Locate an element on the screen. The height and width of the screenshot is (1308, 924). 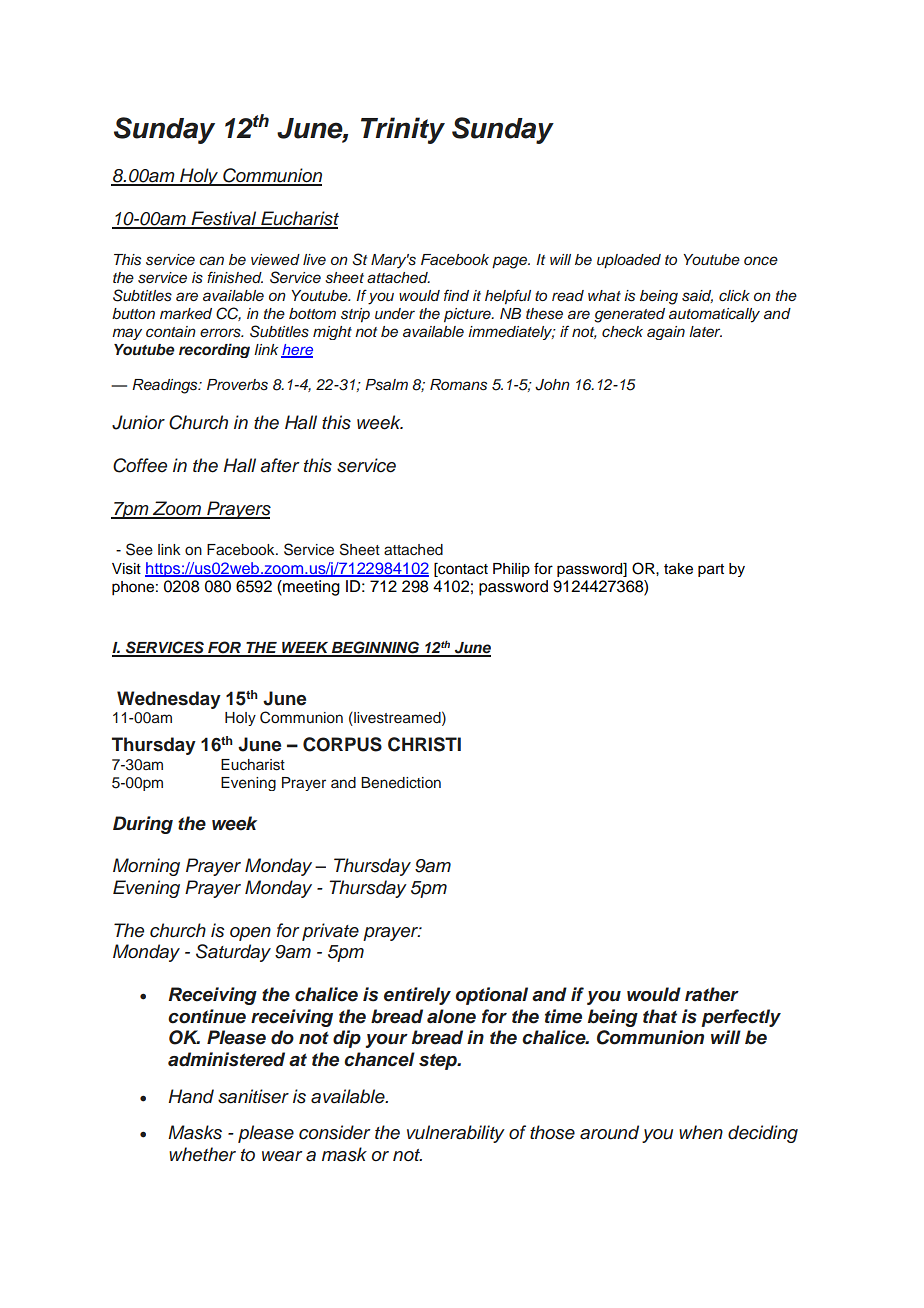
whether is located at coordinates (202, 1154).
